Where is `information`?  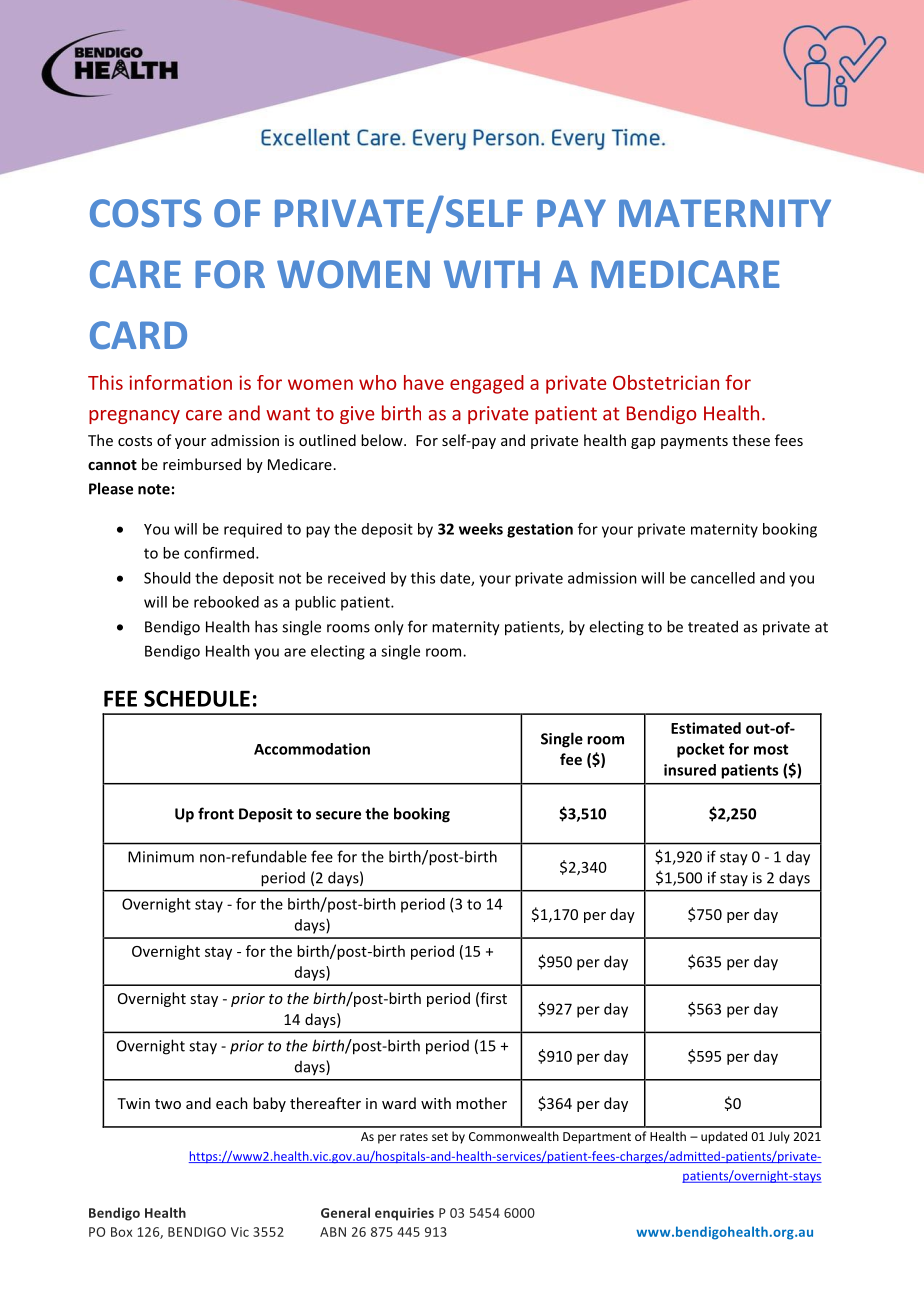 information is located at coordinates (180, 382).
